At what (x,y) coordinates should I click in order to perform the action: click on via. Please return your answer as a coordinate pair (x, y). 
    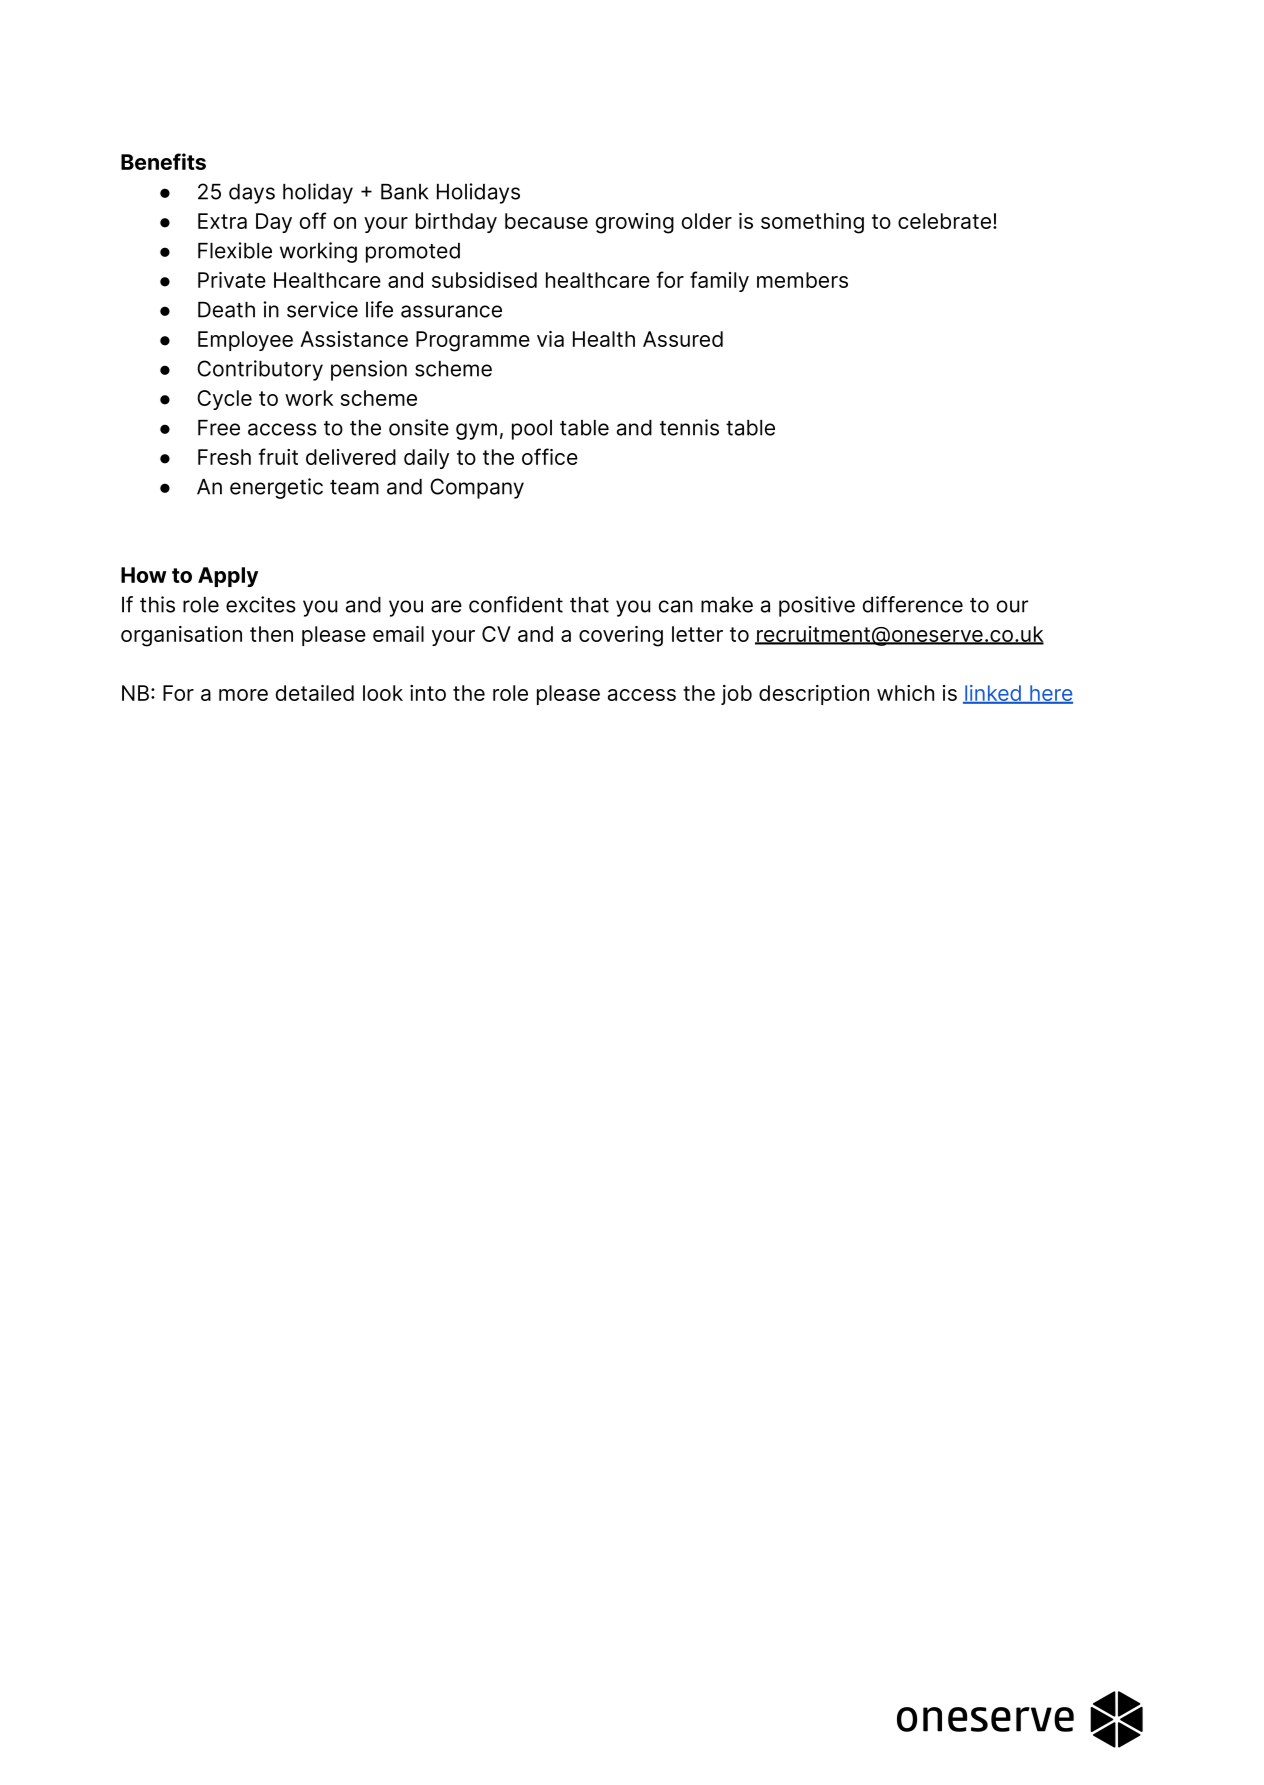
    Looking at the image, I should click on (550, 339).
